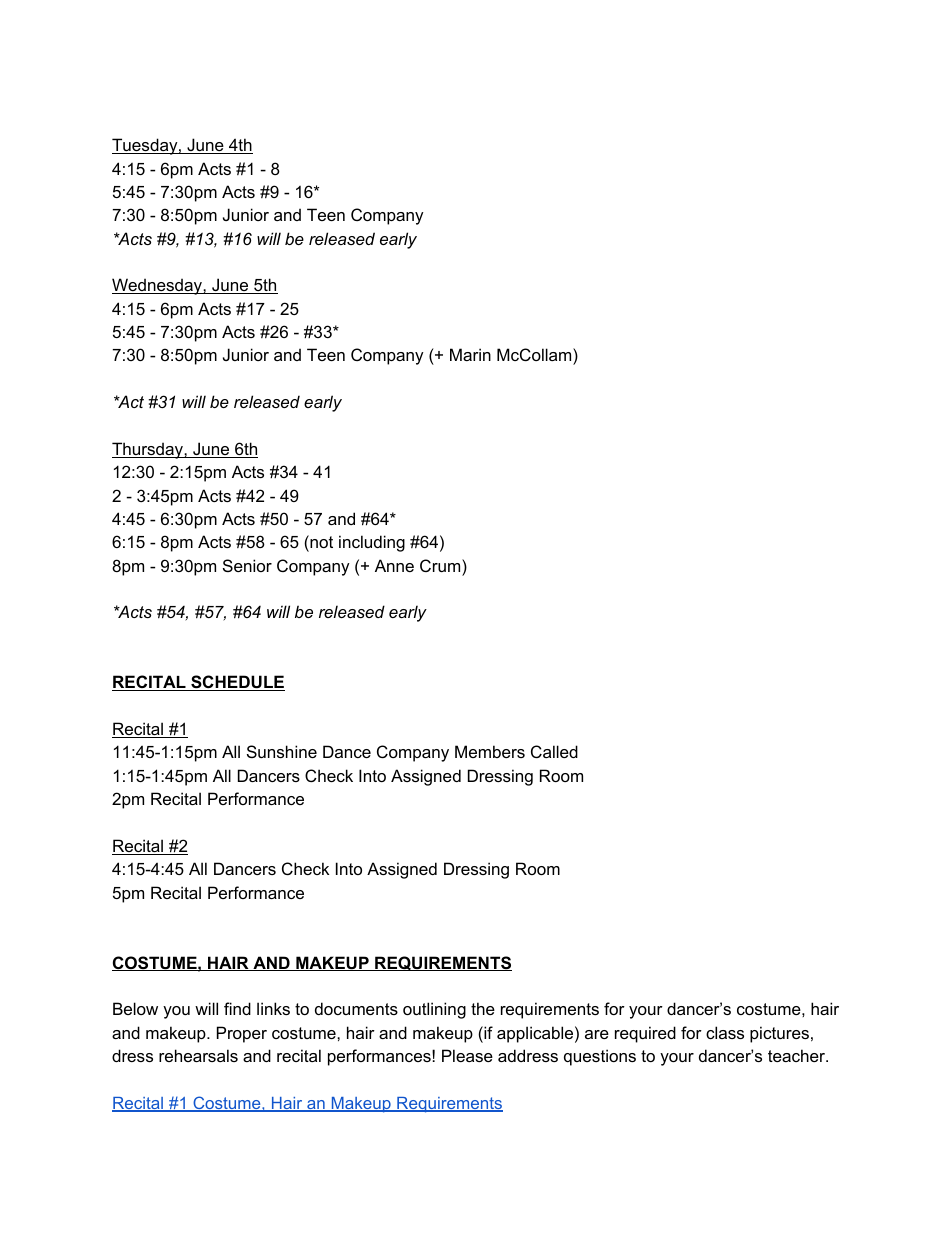 The height and width of the screenshot is (1233, 952). What do you see at coordinates (394, 565) in the screenshot?
I see `Anne` at bounding box center [394, 565].
